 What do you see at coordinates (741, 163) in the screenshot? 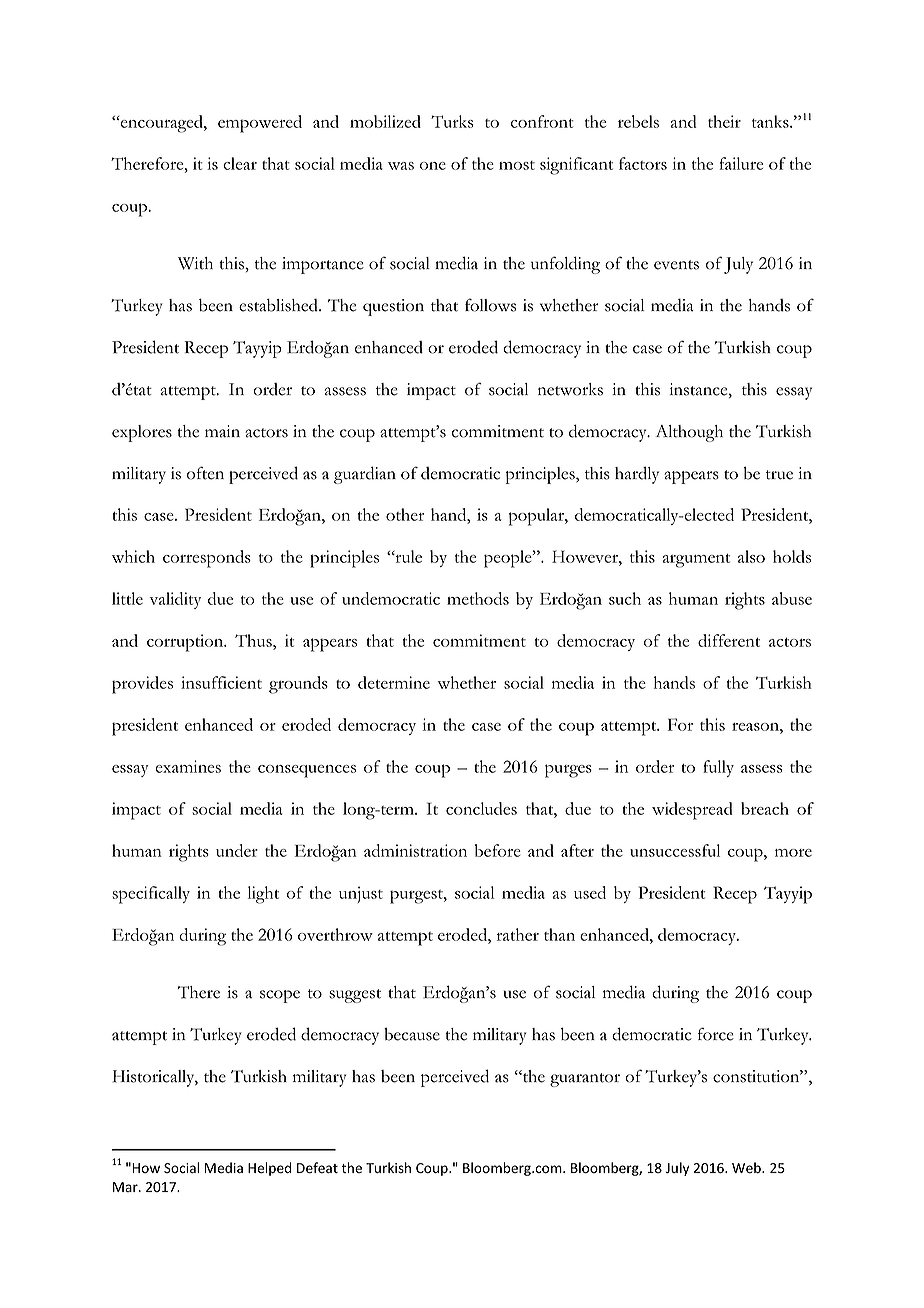
I see `failure` at bounding box center [741, 163].
